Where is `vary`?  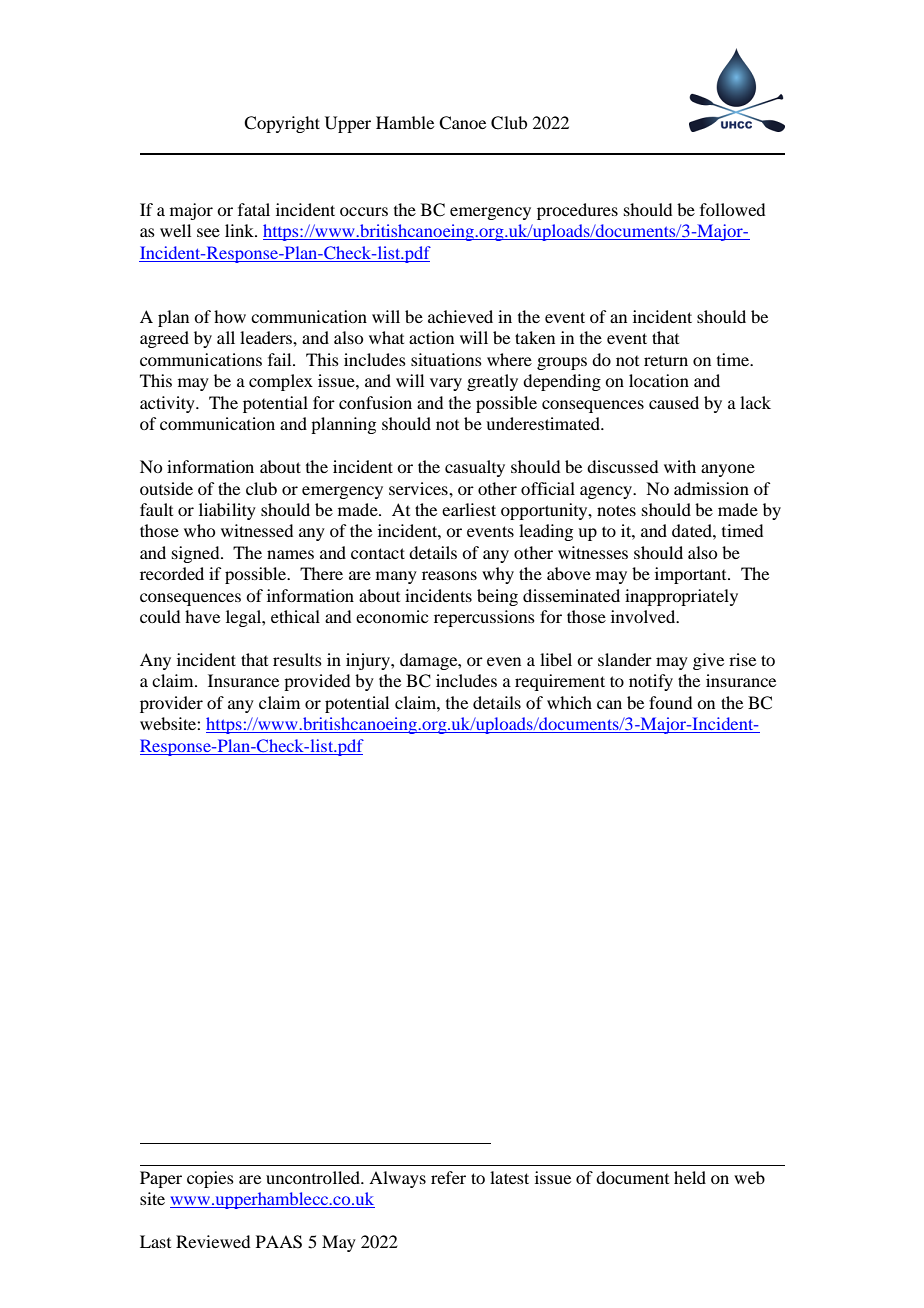 vary is located at coordinates (446, 384).
